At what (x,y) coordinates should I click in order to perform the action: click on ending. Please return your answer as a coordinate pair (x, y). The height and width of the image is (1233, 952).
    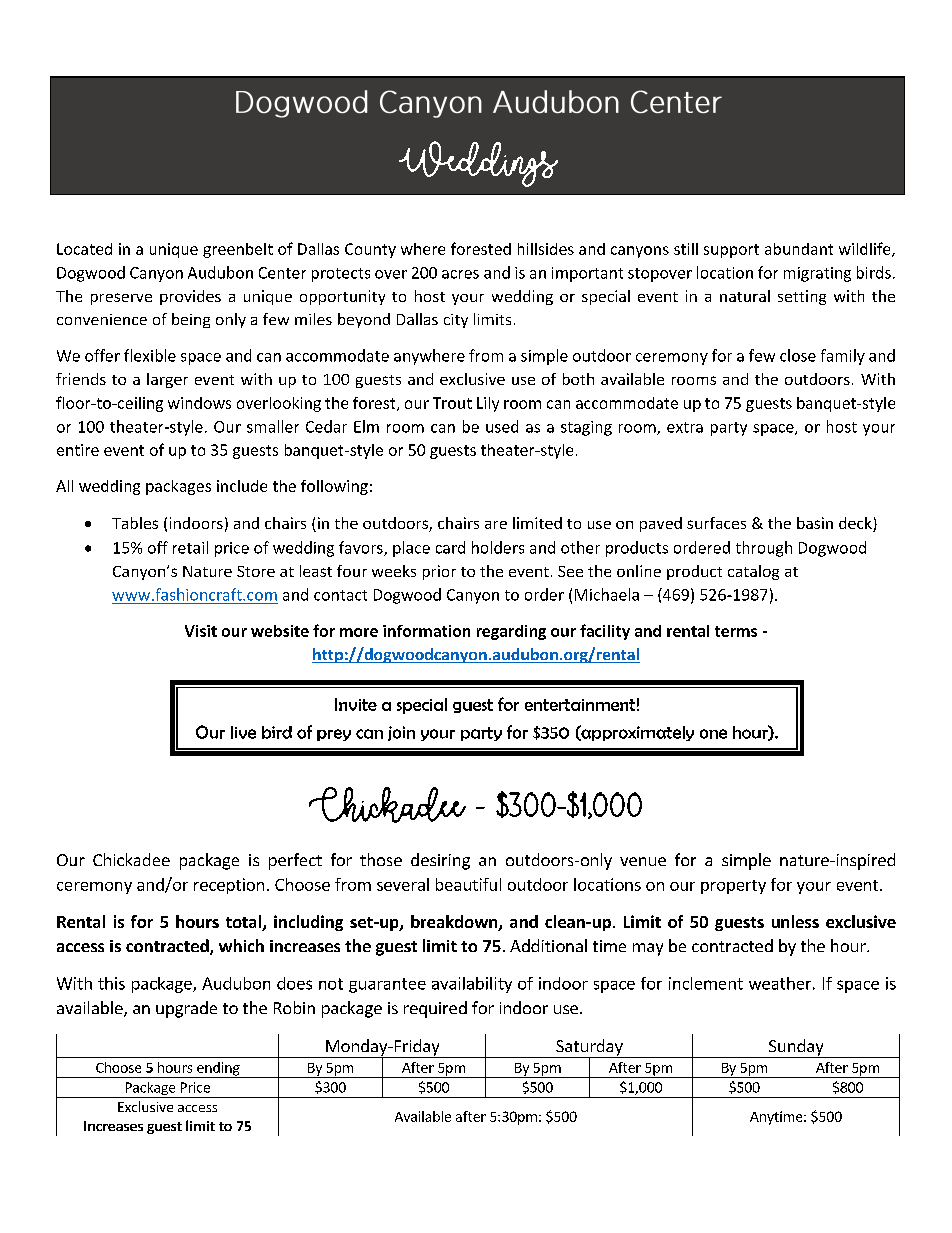
    Looking at the image, I should click on (218, 1070).
